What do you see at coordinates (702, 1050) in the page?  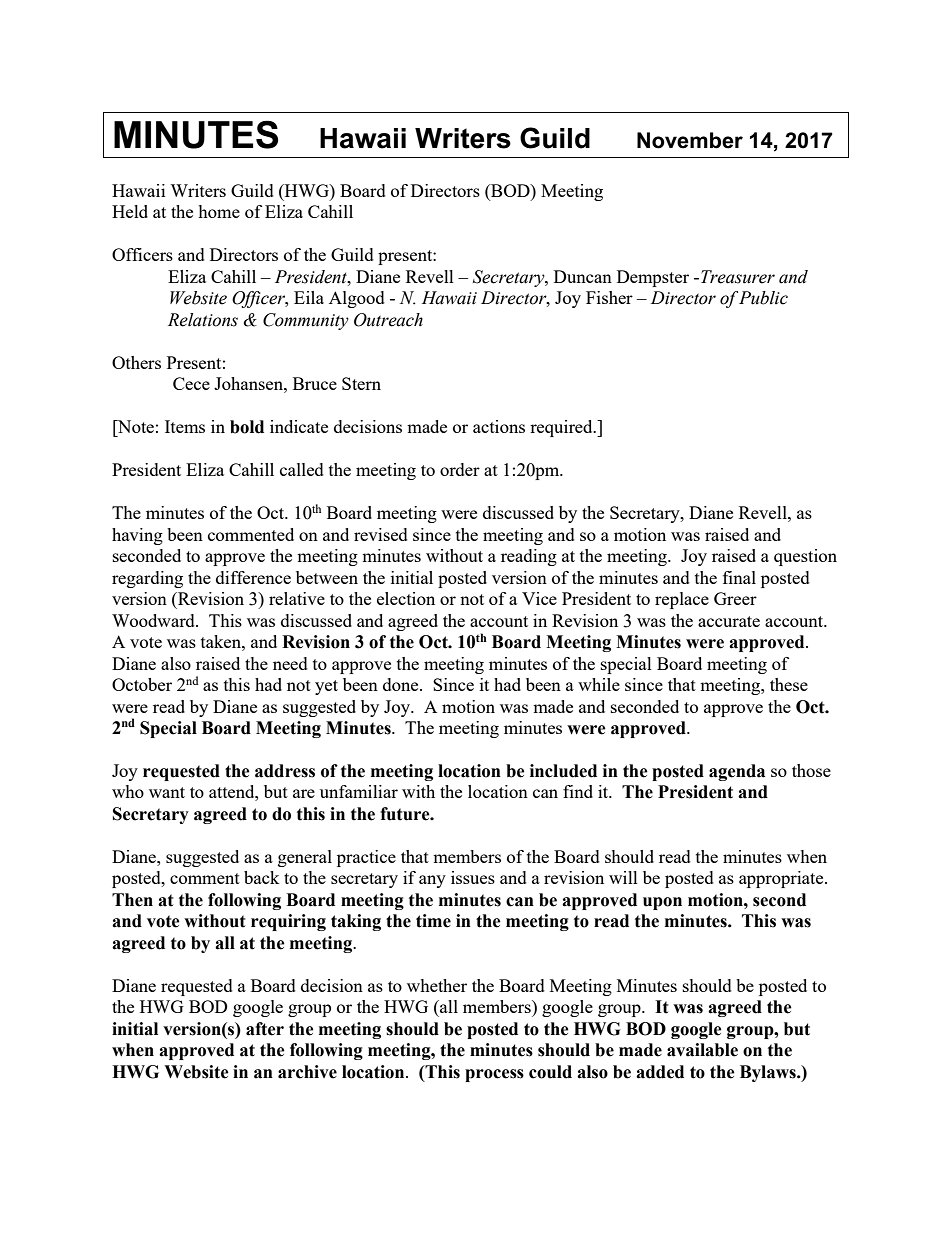 I see `available` at bounding box center [702, 1050].
